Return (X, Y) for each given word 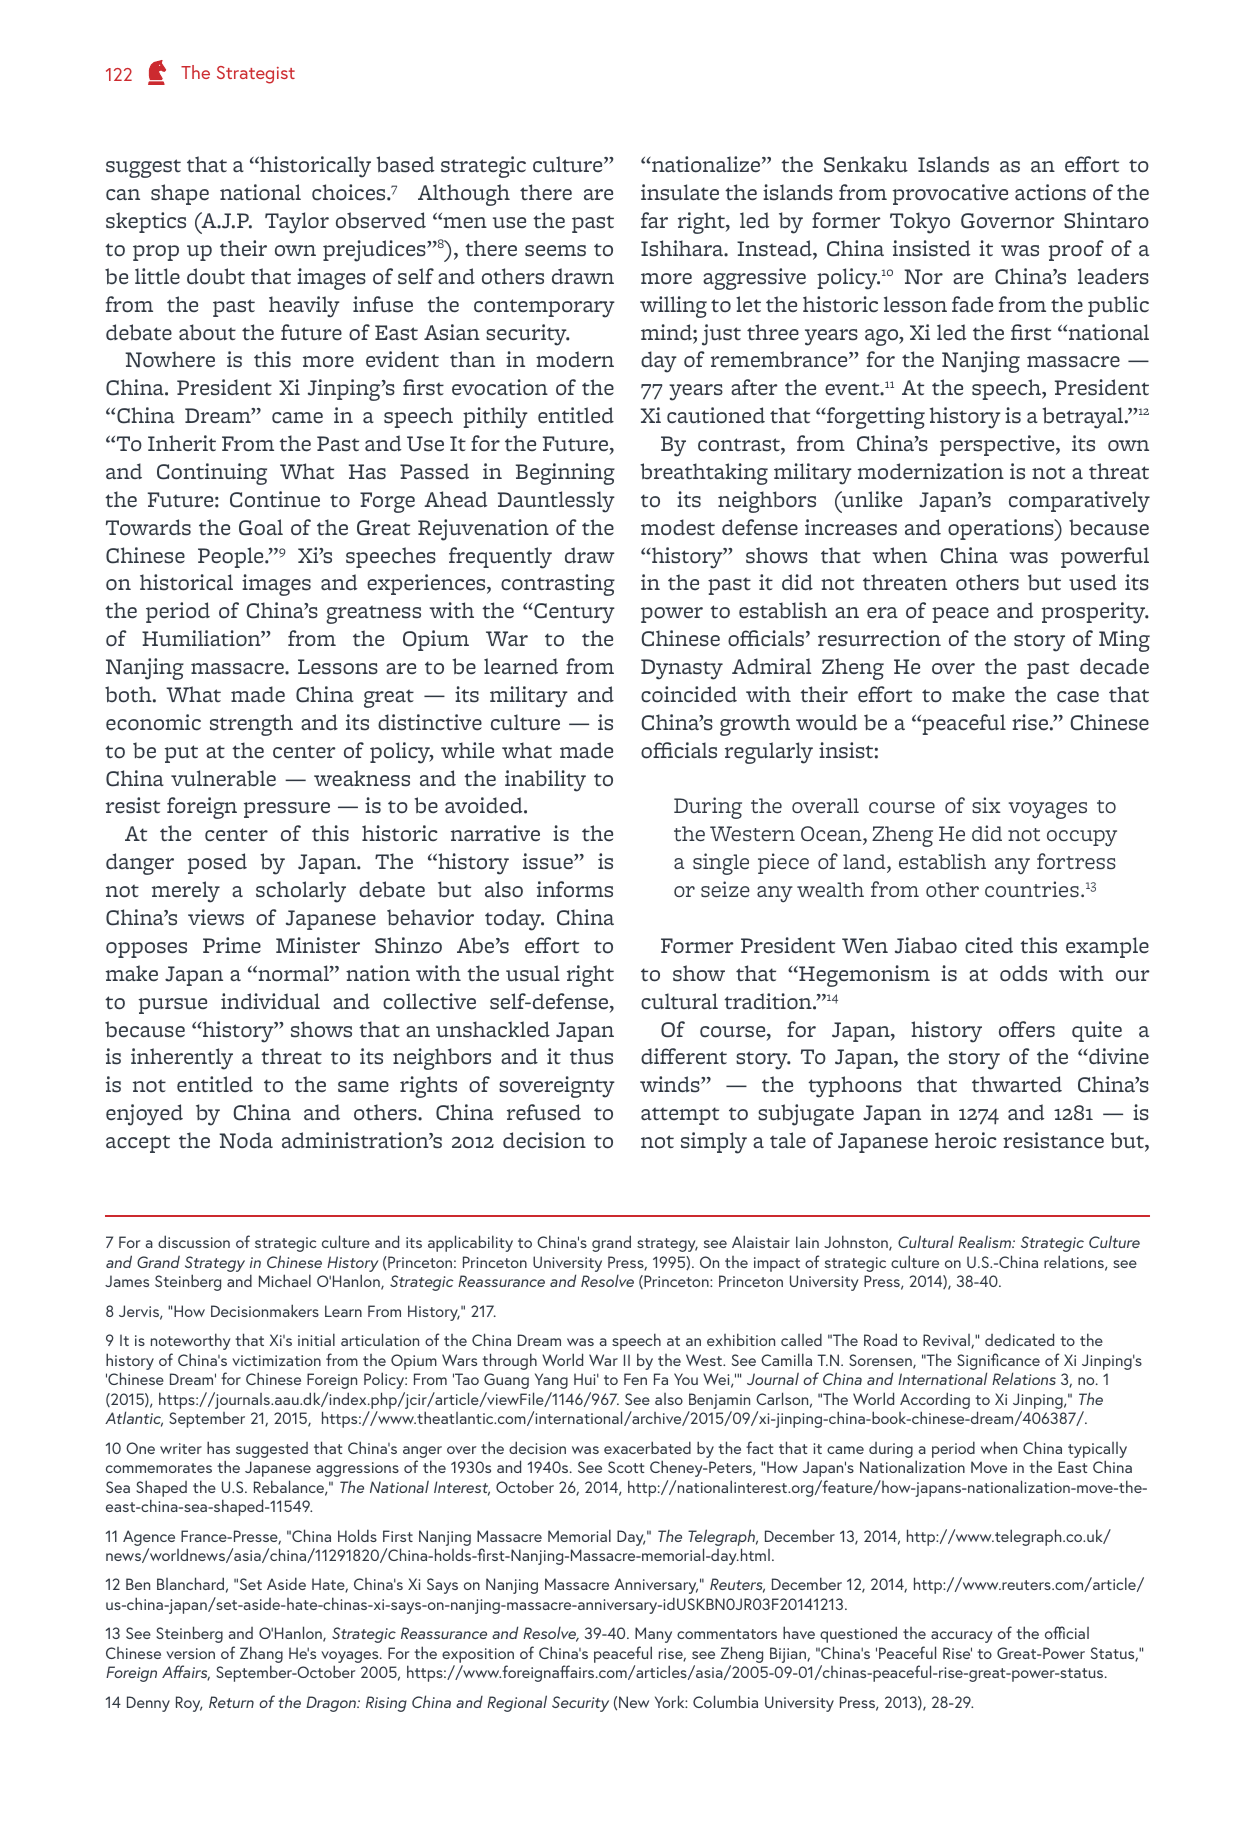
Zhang (261, 1656)
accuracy (961, 1637)
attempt (680, 1116)
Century (573, 613)
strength (251, 725)
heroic (966, 1140)
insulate (680, 192)
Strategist (256, 75)
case (1078, 697)
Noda (246, 1140)
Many (653, 1635)
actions (1050, 192)
